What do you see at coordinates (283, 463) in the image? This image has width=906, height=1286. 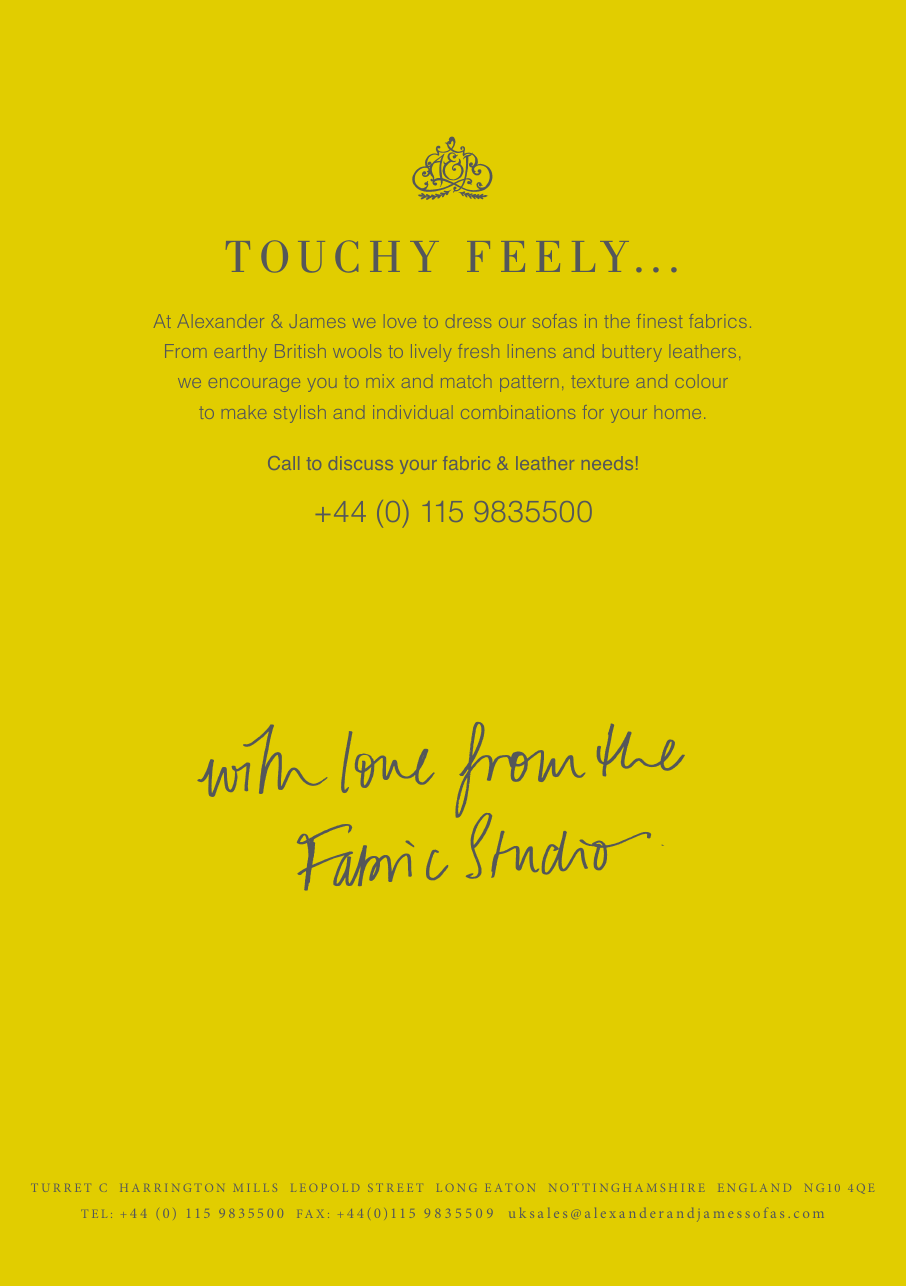 I see `Call` at bounding box center [283, 463].
